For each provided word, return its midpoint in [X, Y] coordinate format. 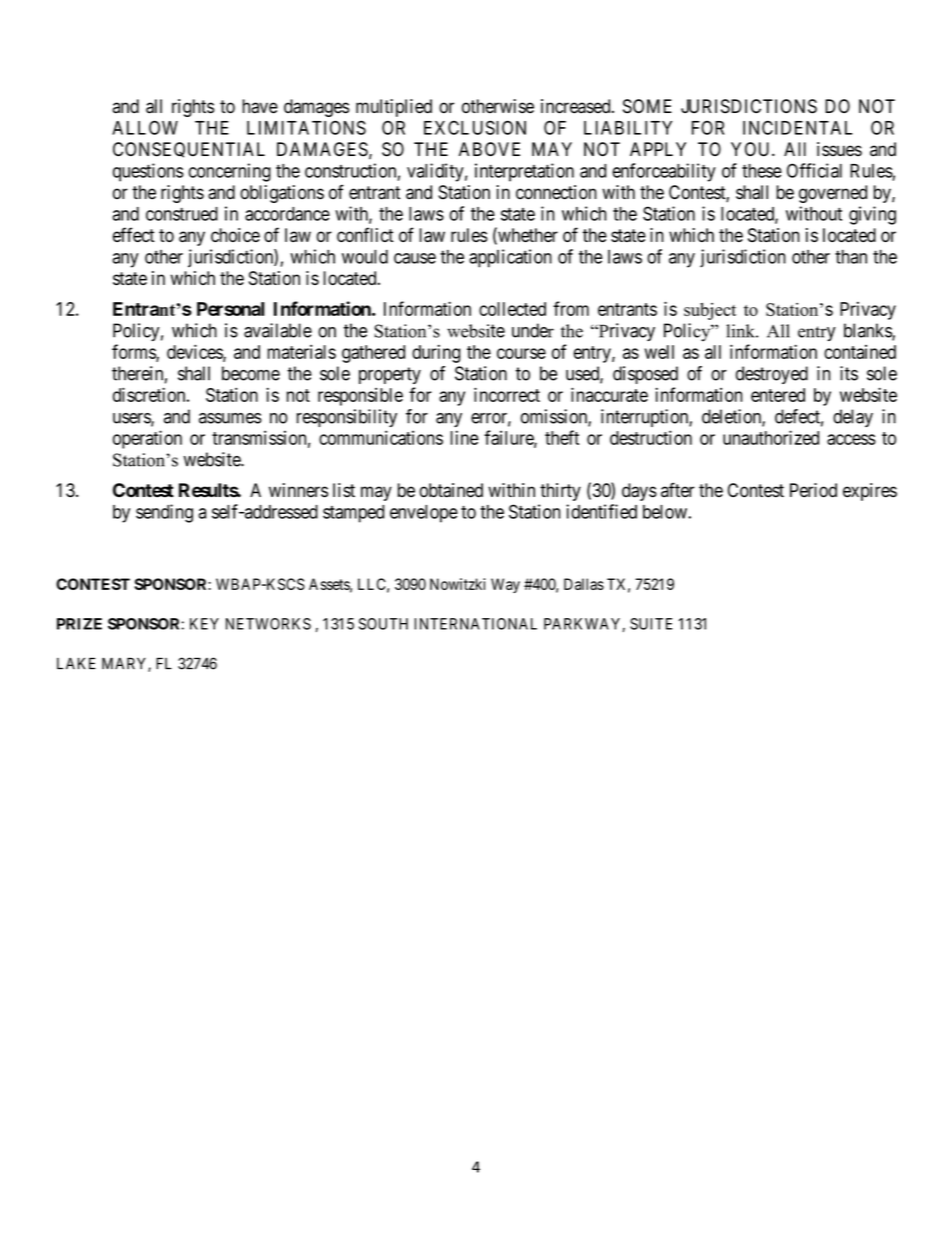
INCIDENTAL [797, 127]
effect [133, 234]
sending [164, 513]
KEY [204, 624]
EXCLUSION [475, 127]
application [510, 258]
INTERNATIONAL [475, 624]
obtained [451, 490]
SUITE [651, 624]
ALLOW [145, 127]
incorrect [507, 394]
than [851, 257]
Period [813, 490]
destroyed [772, 375]
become [251, 373]
